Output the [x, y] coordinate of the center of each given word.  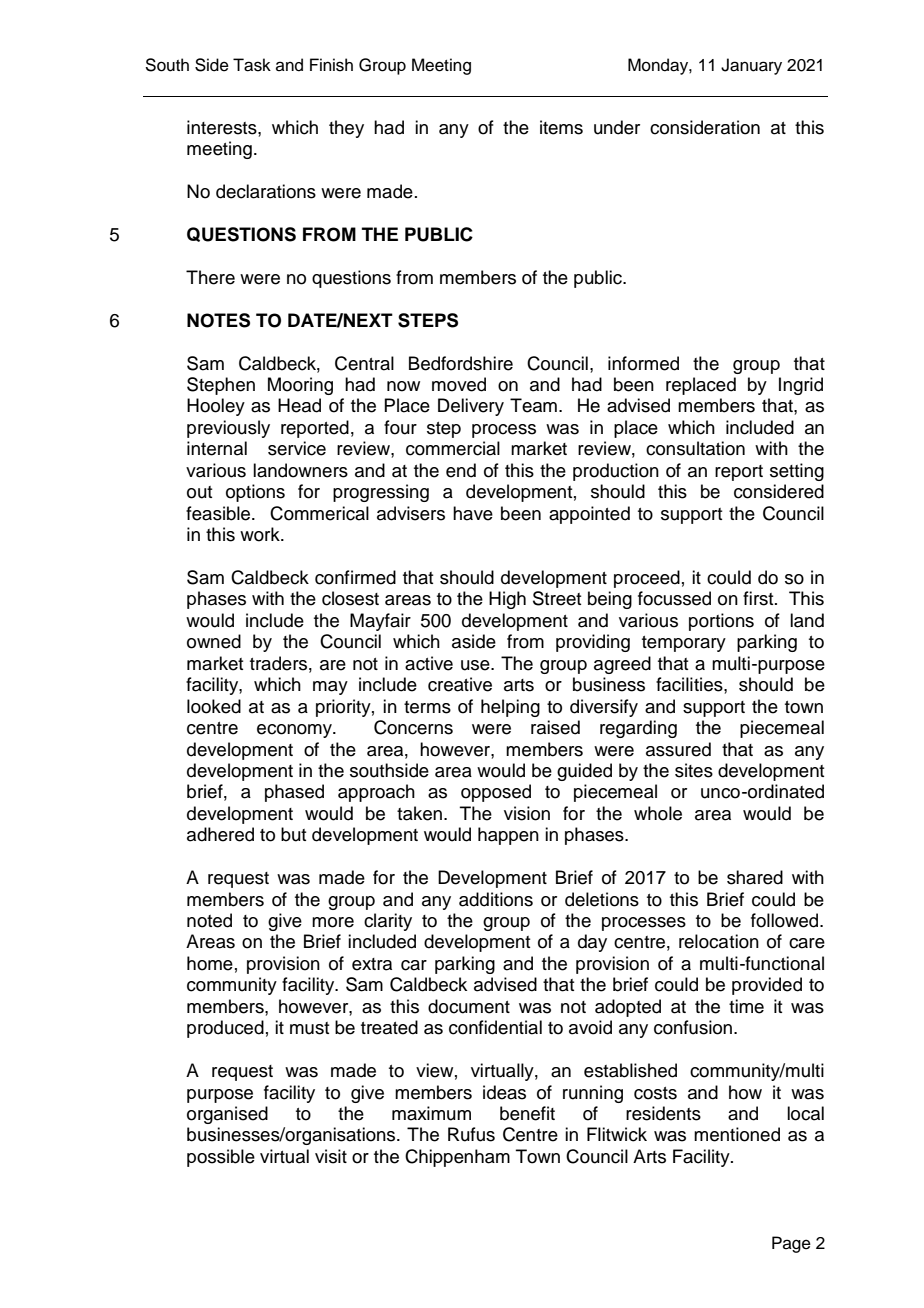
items [561, 127]
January [751, 66]
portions [721, 622]
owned [214, 641]
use [476, 665]
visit [331, 1156]
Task [252, 65]
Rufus [471, 1134]
